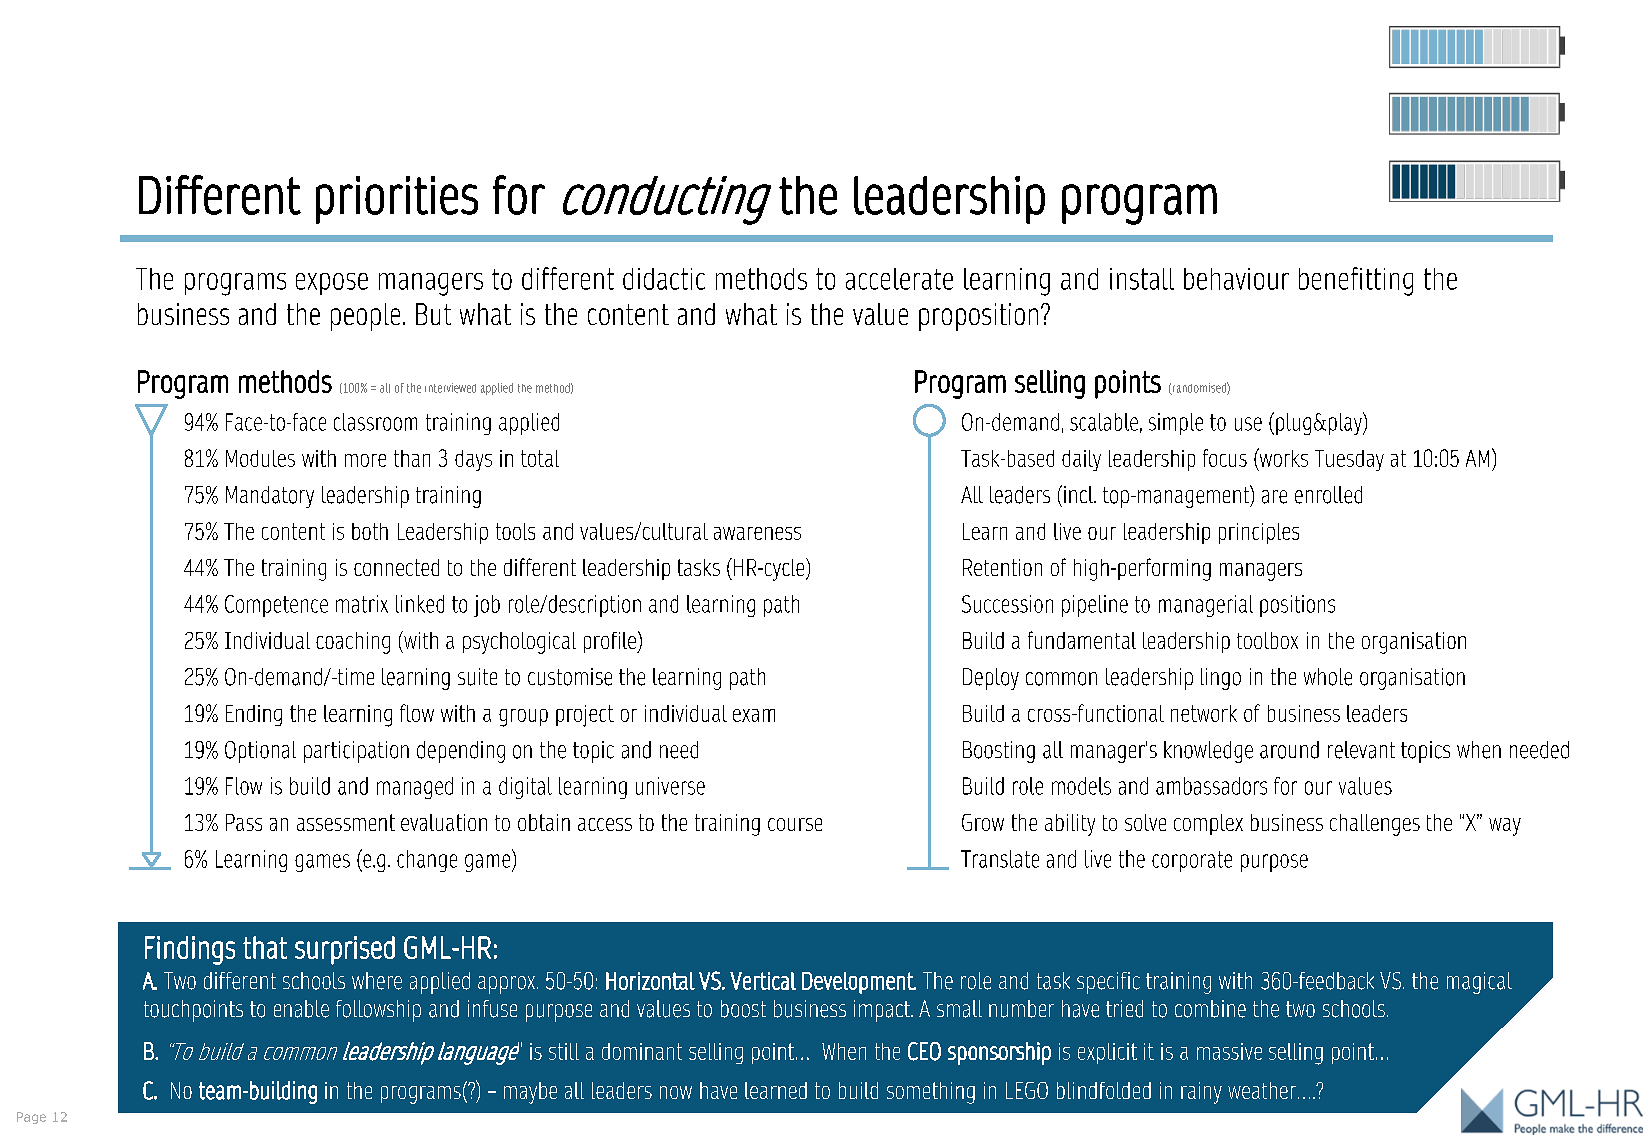  Describe the element at coordinates (1375, 825) in the image. I see `challenges` at that location.
